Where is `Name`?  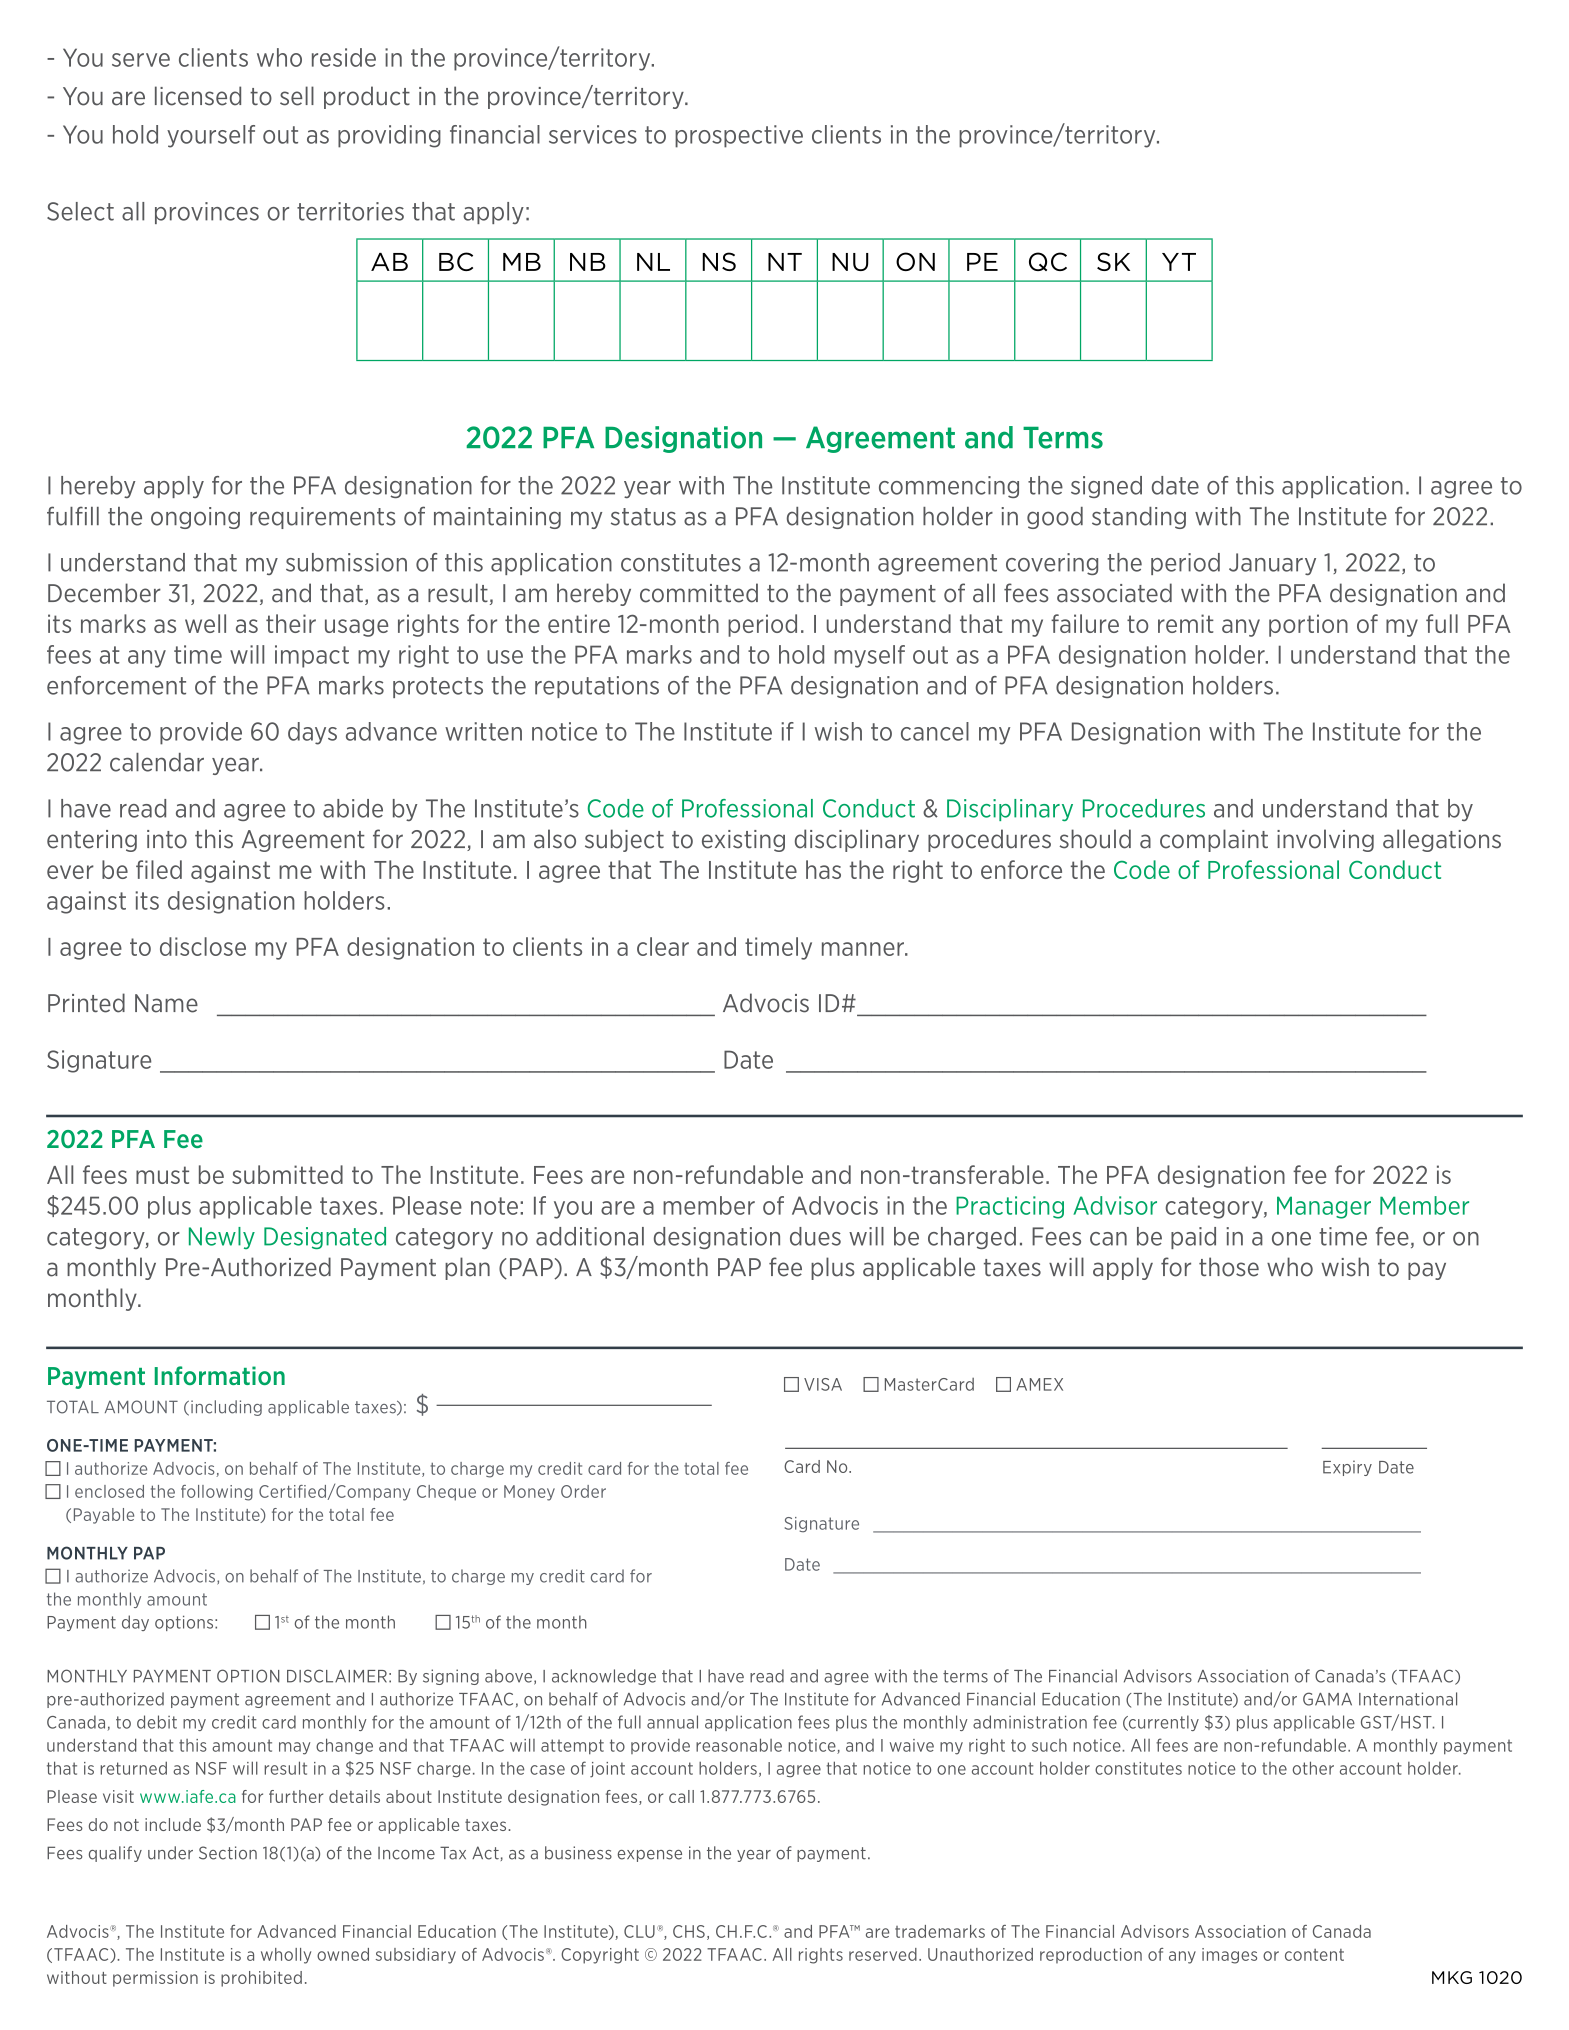 Name is located at coordinates (166, 1003).
